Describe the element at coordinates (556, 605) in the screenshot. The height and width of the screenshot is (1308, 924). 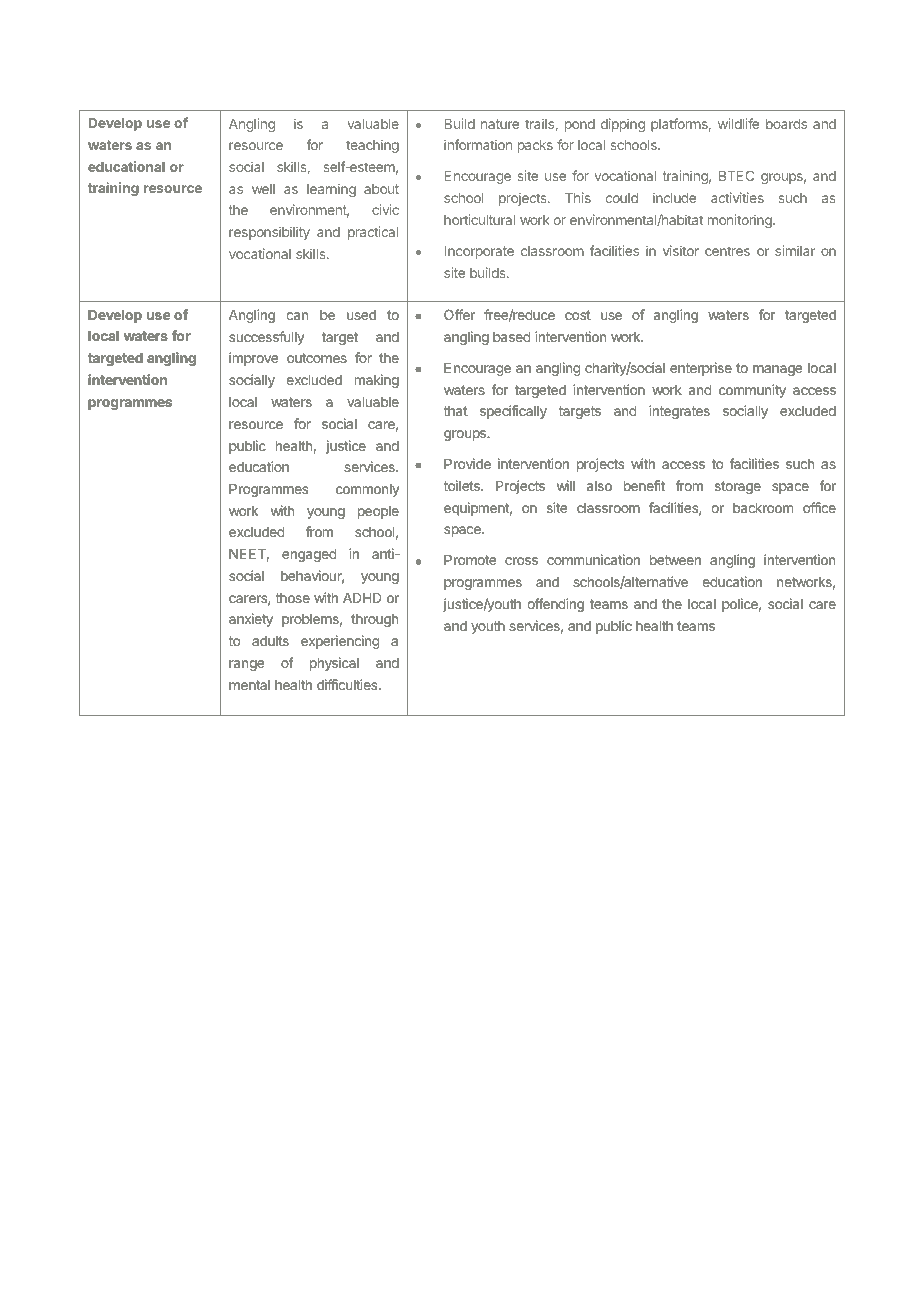
I see `offending` at that location.
